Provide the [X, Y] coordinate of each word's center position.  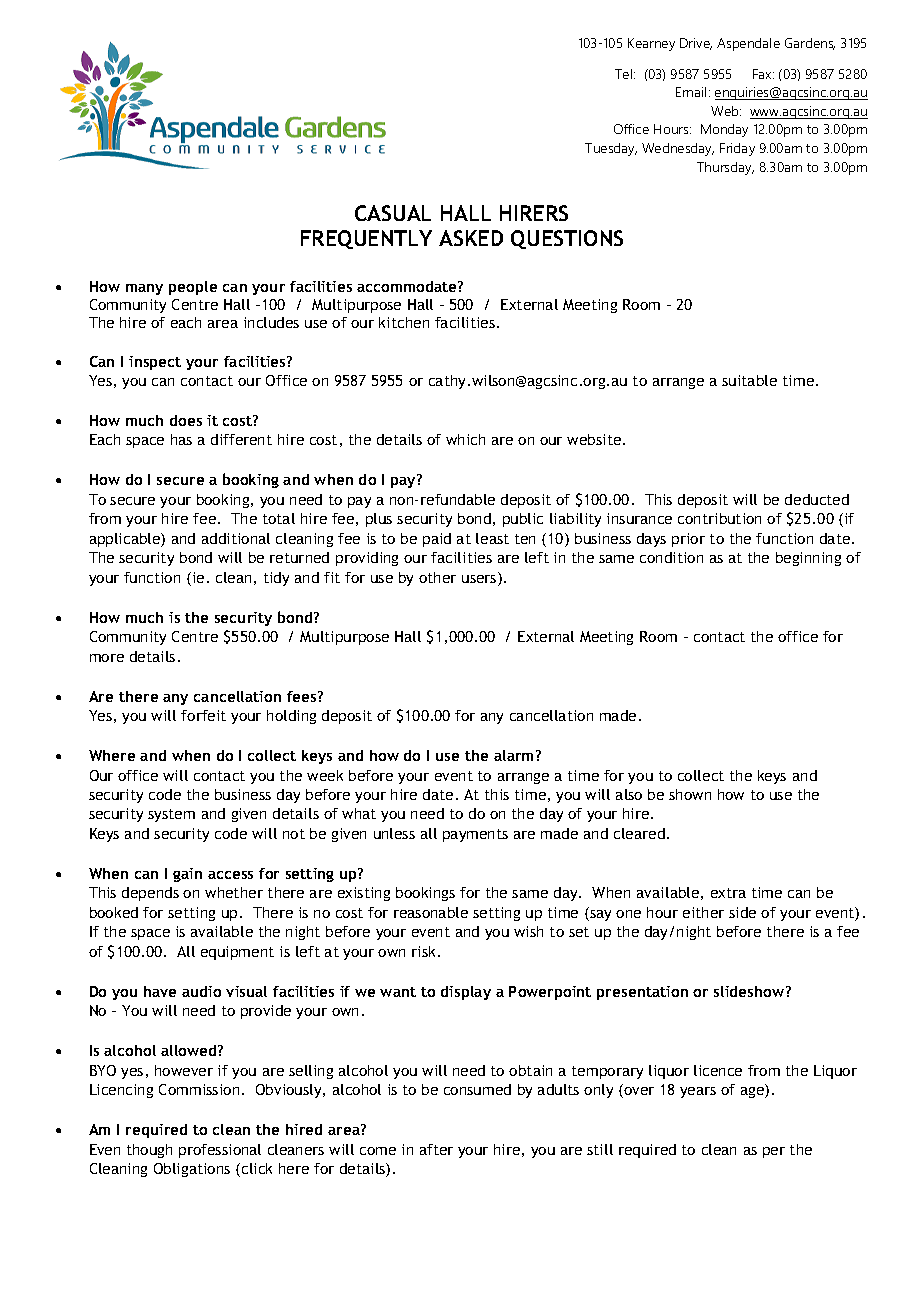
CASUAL [393, 213]
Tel [625, 74]
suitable [749, 380]
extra [728, 893]
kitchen [404, 322]
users [480, 580]
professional [220, 1151]
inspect [155, 363]
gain [187, 875]
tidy [276, 579]
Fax [763, 74]
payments [475, 835]
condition [671, 557]
